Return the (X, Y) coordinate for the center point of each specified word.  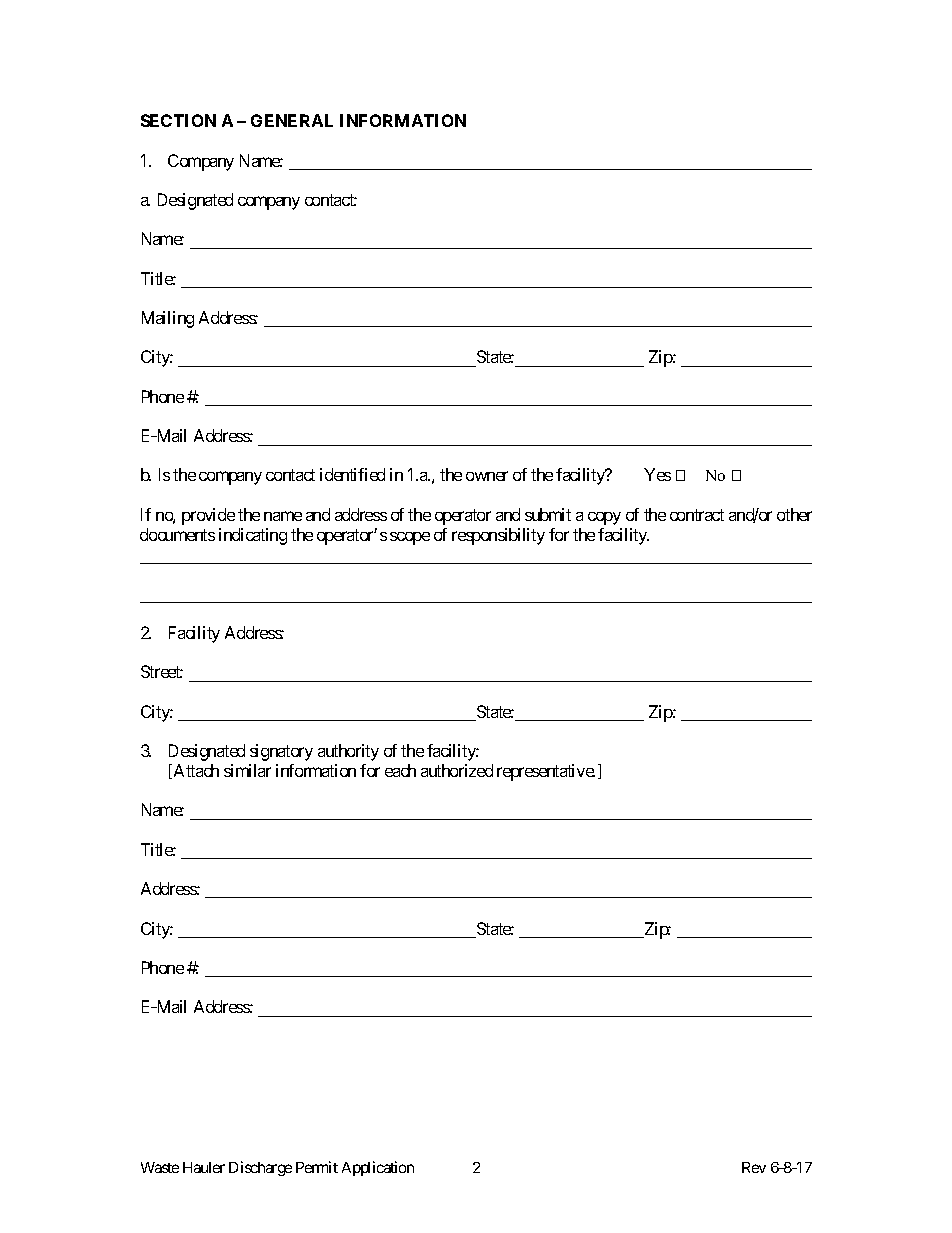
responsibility (498, 536)
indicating (253, 536)
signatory (281, 752)
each (400, 770)
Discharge (260, 1168)
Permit (317, 1167)
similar (247, 770)
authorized (457, 770)
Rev (754, 1167)
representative (546, 772)
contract (697, 515)
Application (378, 1168)
